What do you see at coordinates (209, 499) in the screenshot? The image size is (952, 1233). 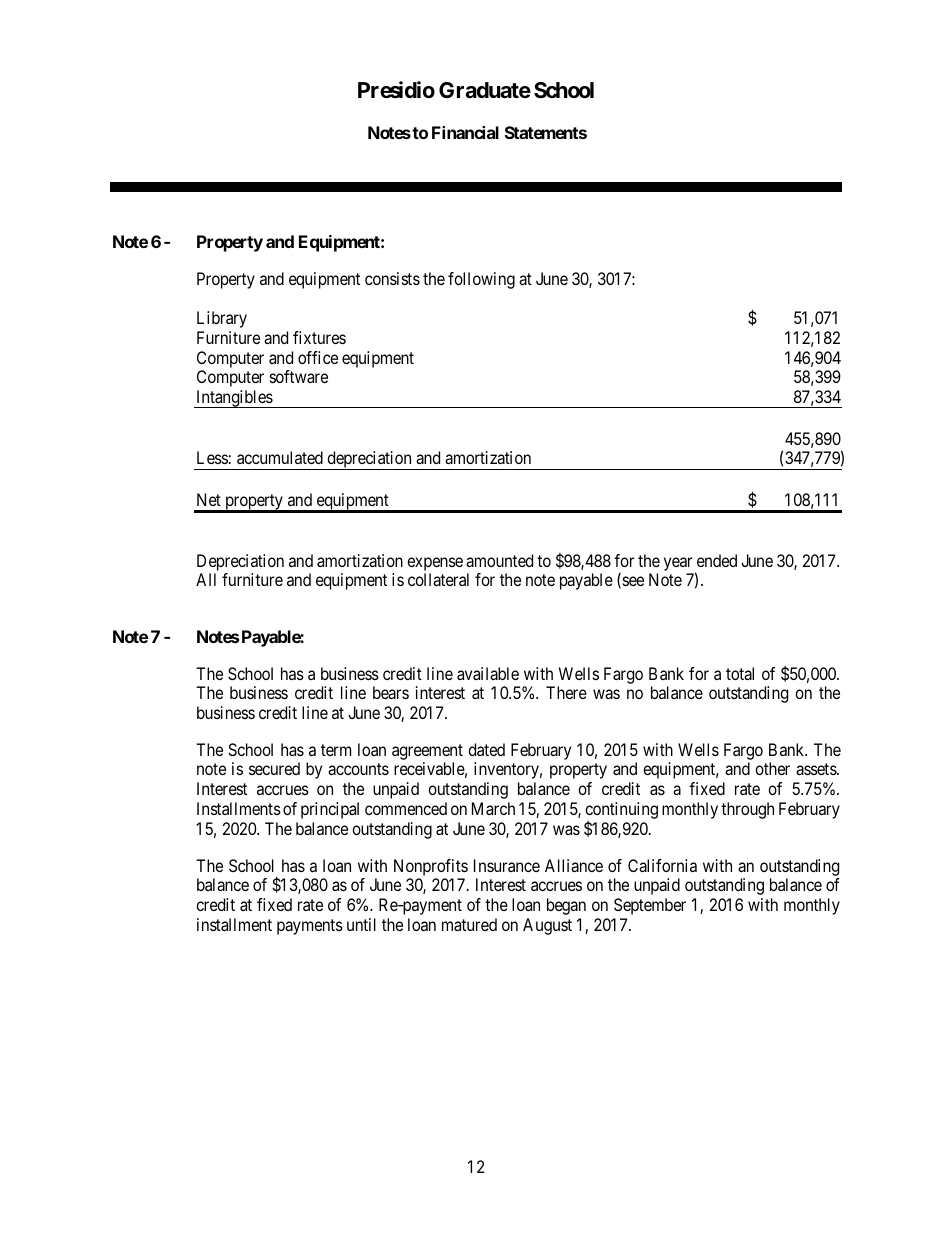 I see `Net` at bounding box center [209, 499].
